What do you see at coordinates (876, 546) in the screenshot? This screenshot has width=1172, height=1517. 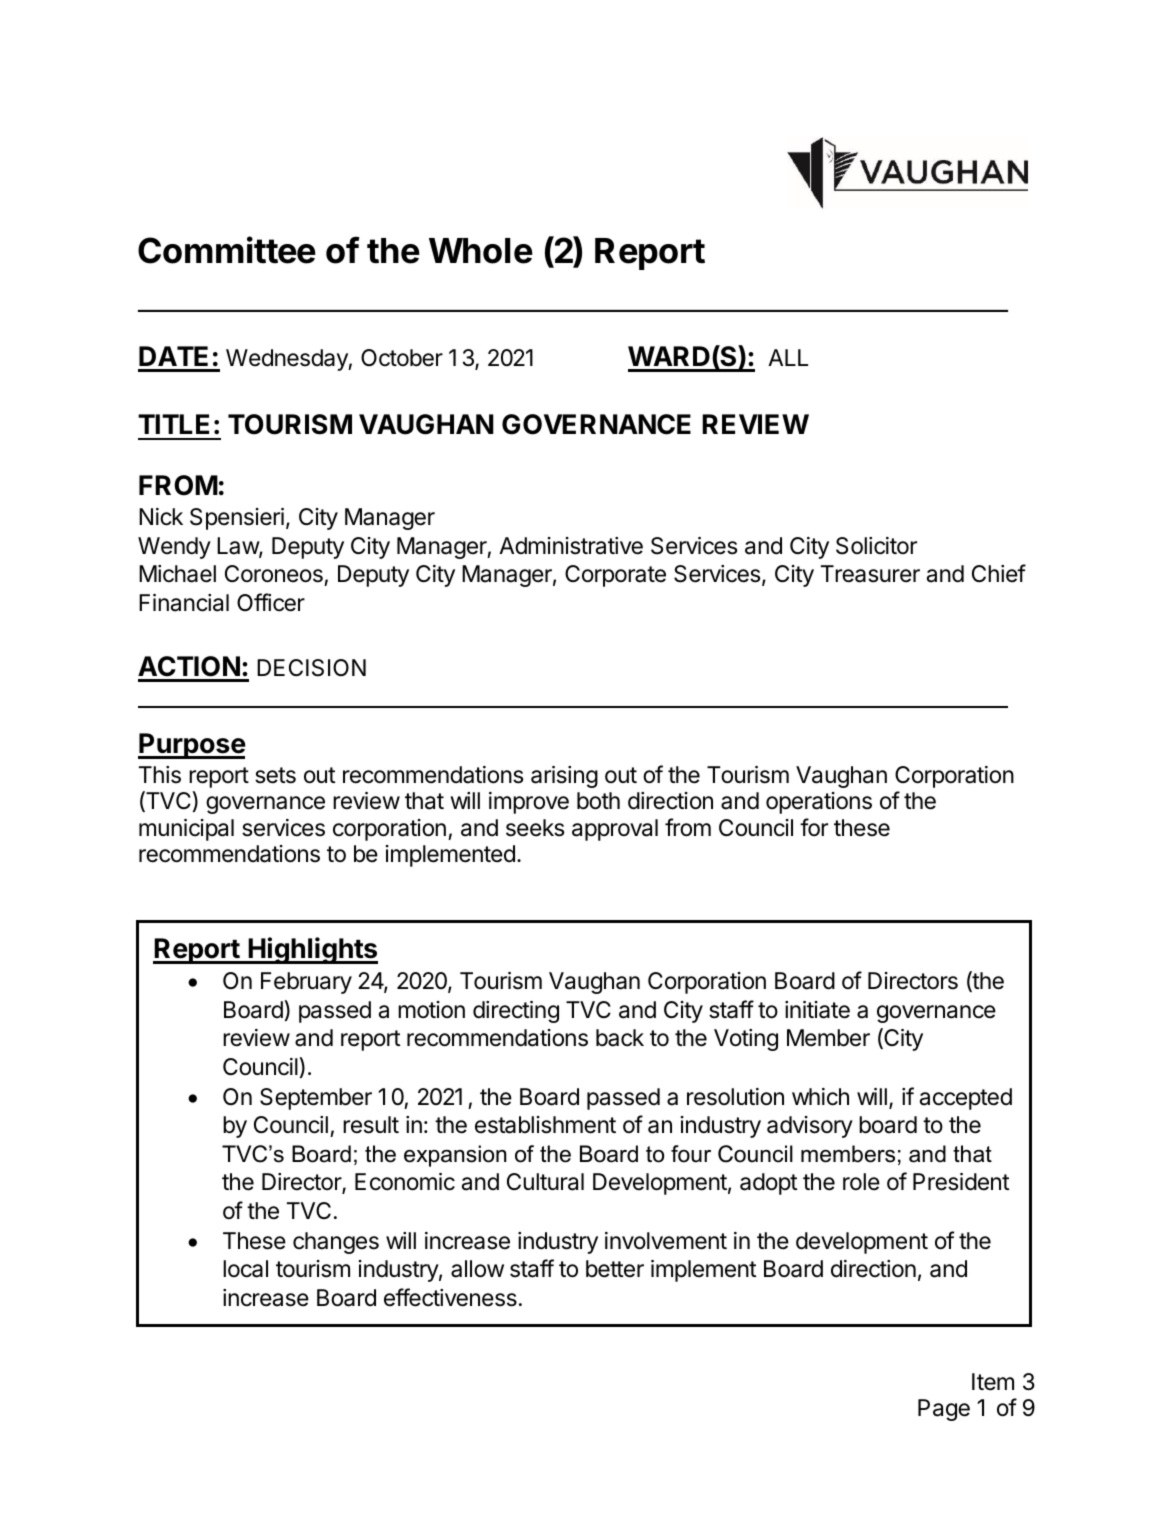 I see `Solicitor` at bounding box center [876, 546].
